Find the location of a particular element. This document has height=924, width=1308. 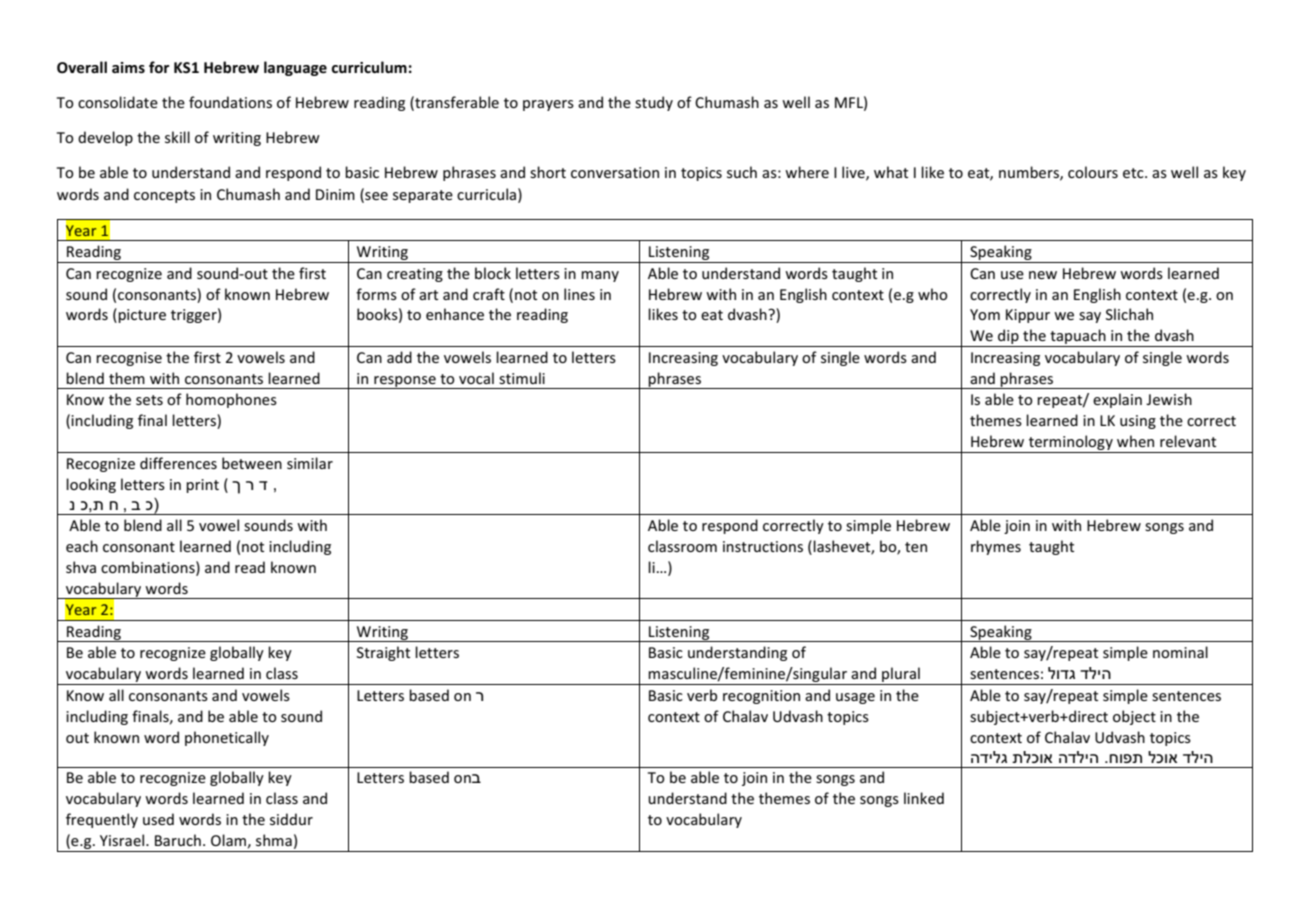

linked is located at coordinates (924, 798).
